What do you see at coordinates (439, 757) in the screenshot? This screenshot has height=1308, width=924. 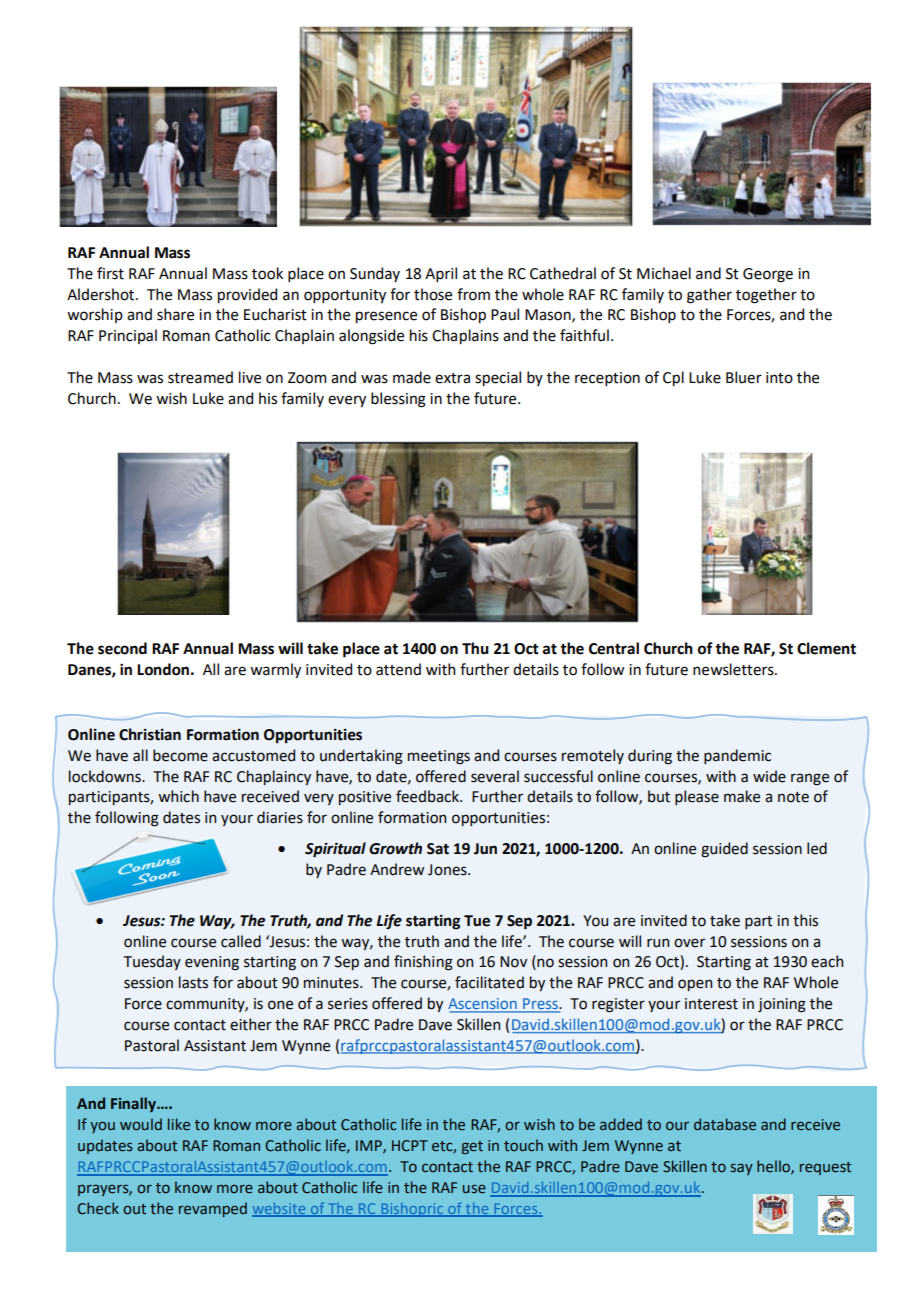 I see `meetings` at bounding box center [439, 757].
